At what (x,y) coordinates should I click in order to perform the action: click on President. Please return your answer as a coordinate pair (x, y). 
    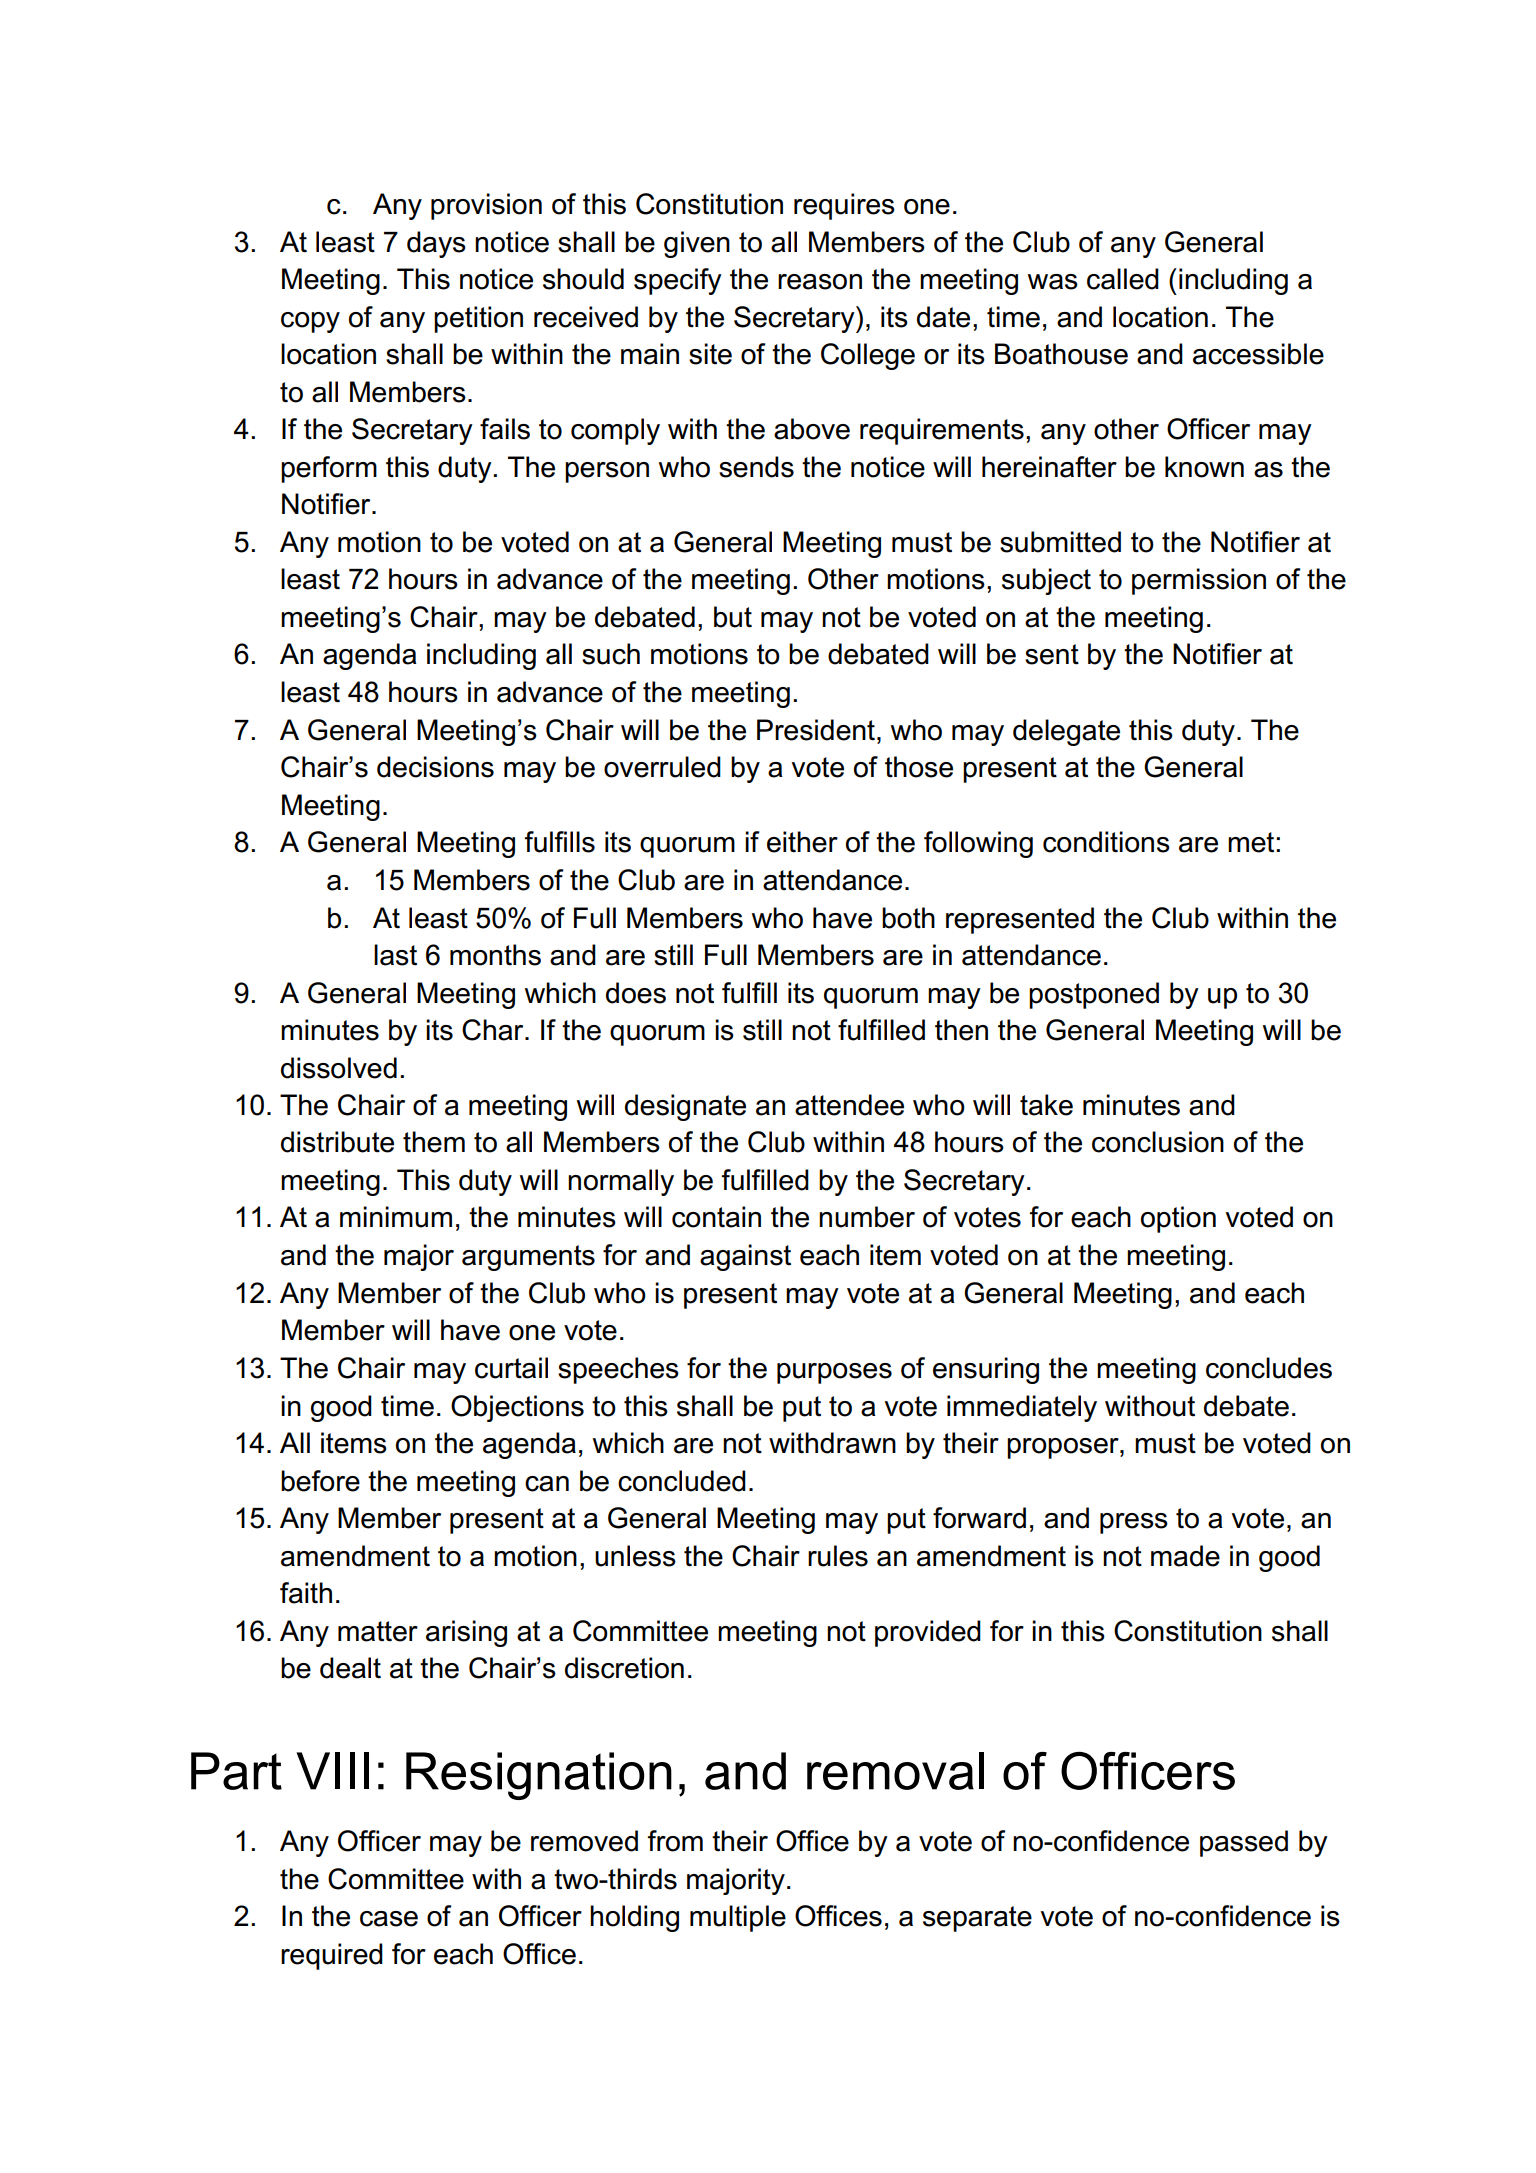
    Looking at the image, I should click on (816, 730).
